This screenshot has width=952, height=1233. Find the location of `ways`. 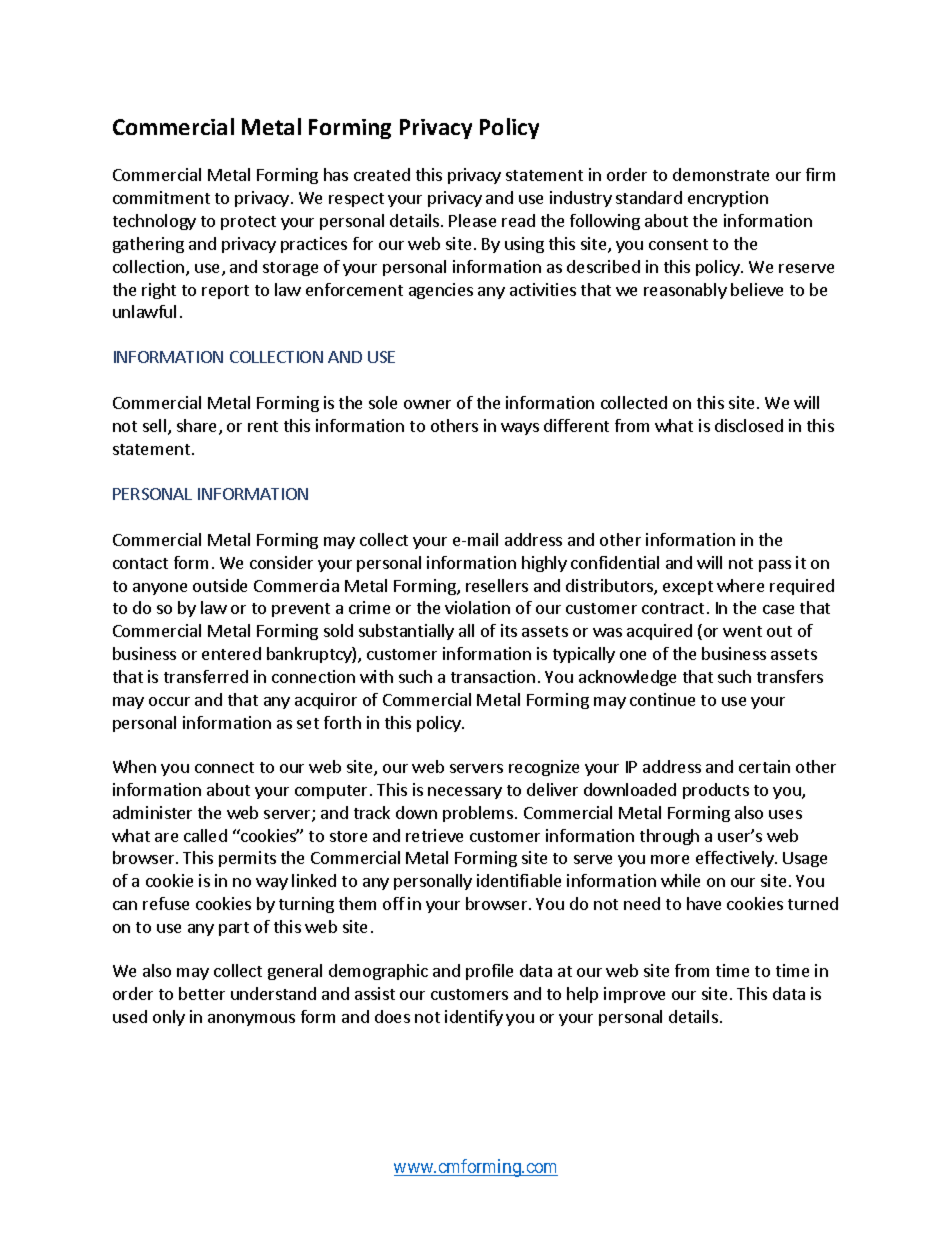

ways is located at coordinates (520, 429).
